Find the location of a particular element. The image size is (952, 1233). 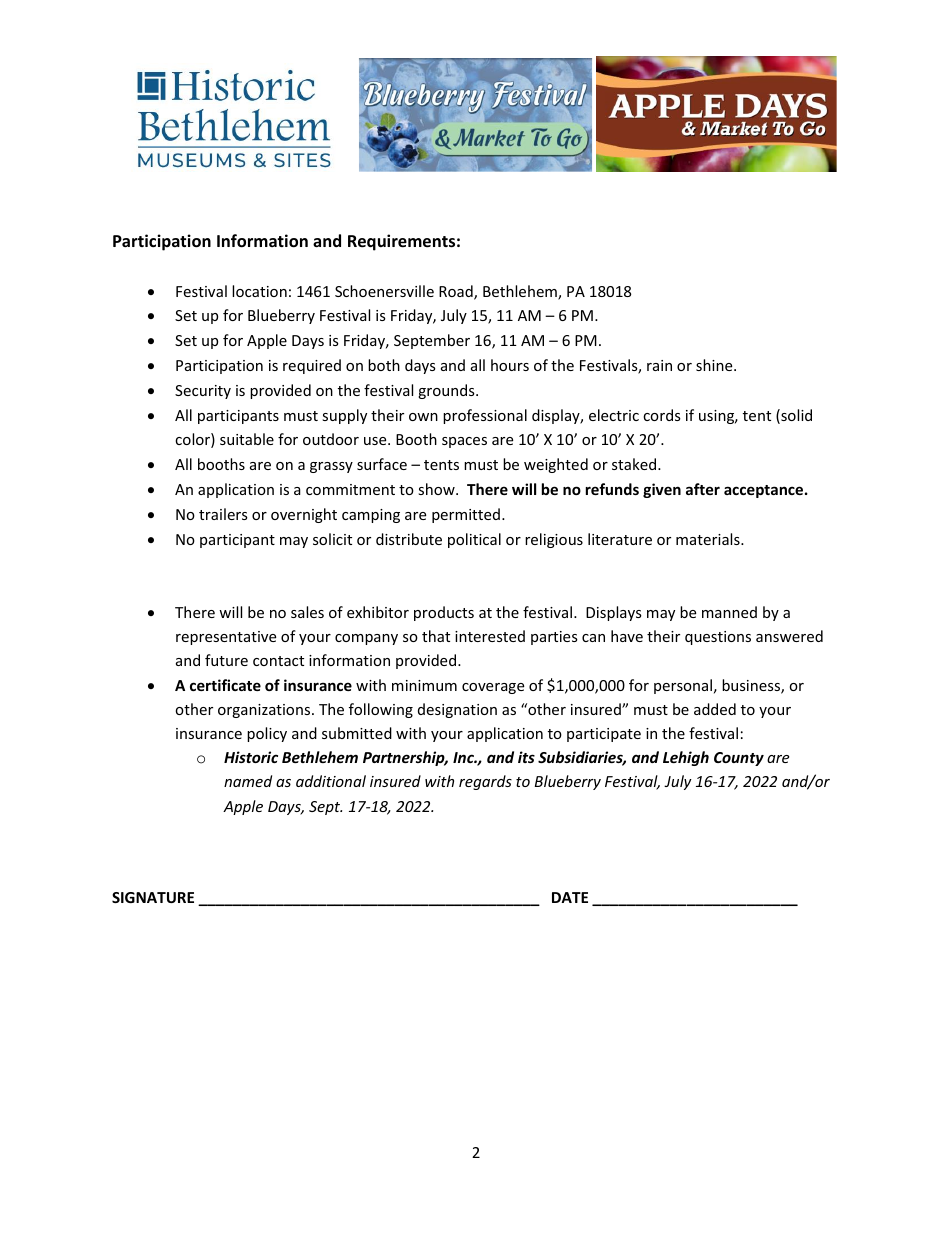

permitted is located at coordinates (466, 515).
